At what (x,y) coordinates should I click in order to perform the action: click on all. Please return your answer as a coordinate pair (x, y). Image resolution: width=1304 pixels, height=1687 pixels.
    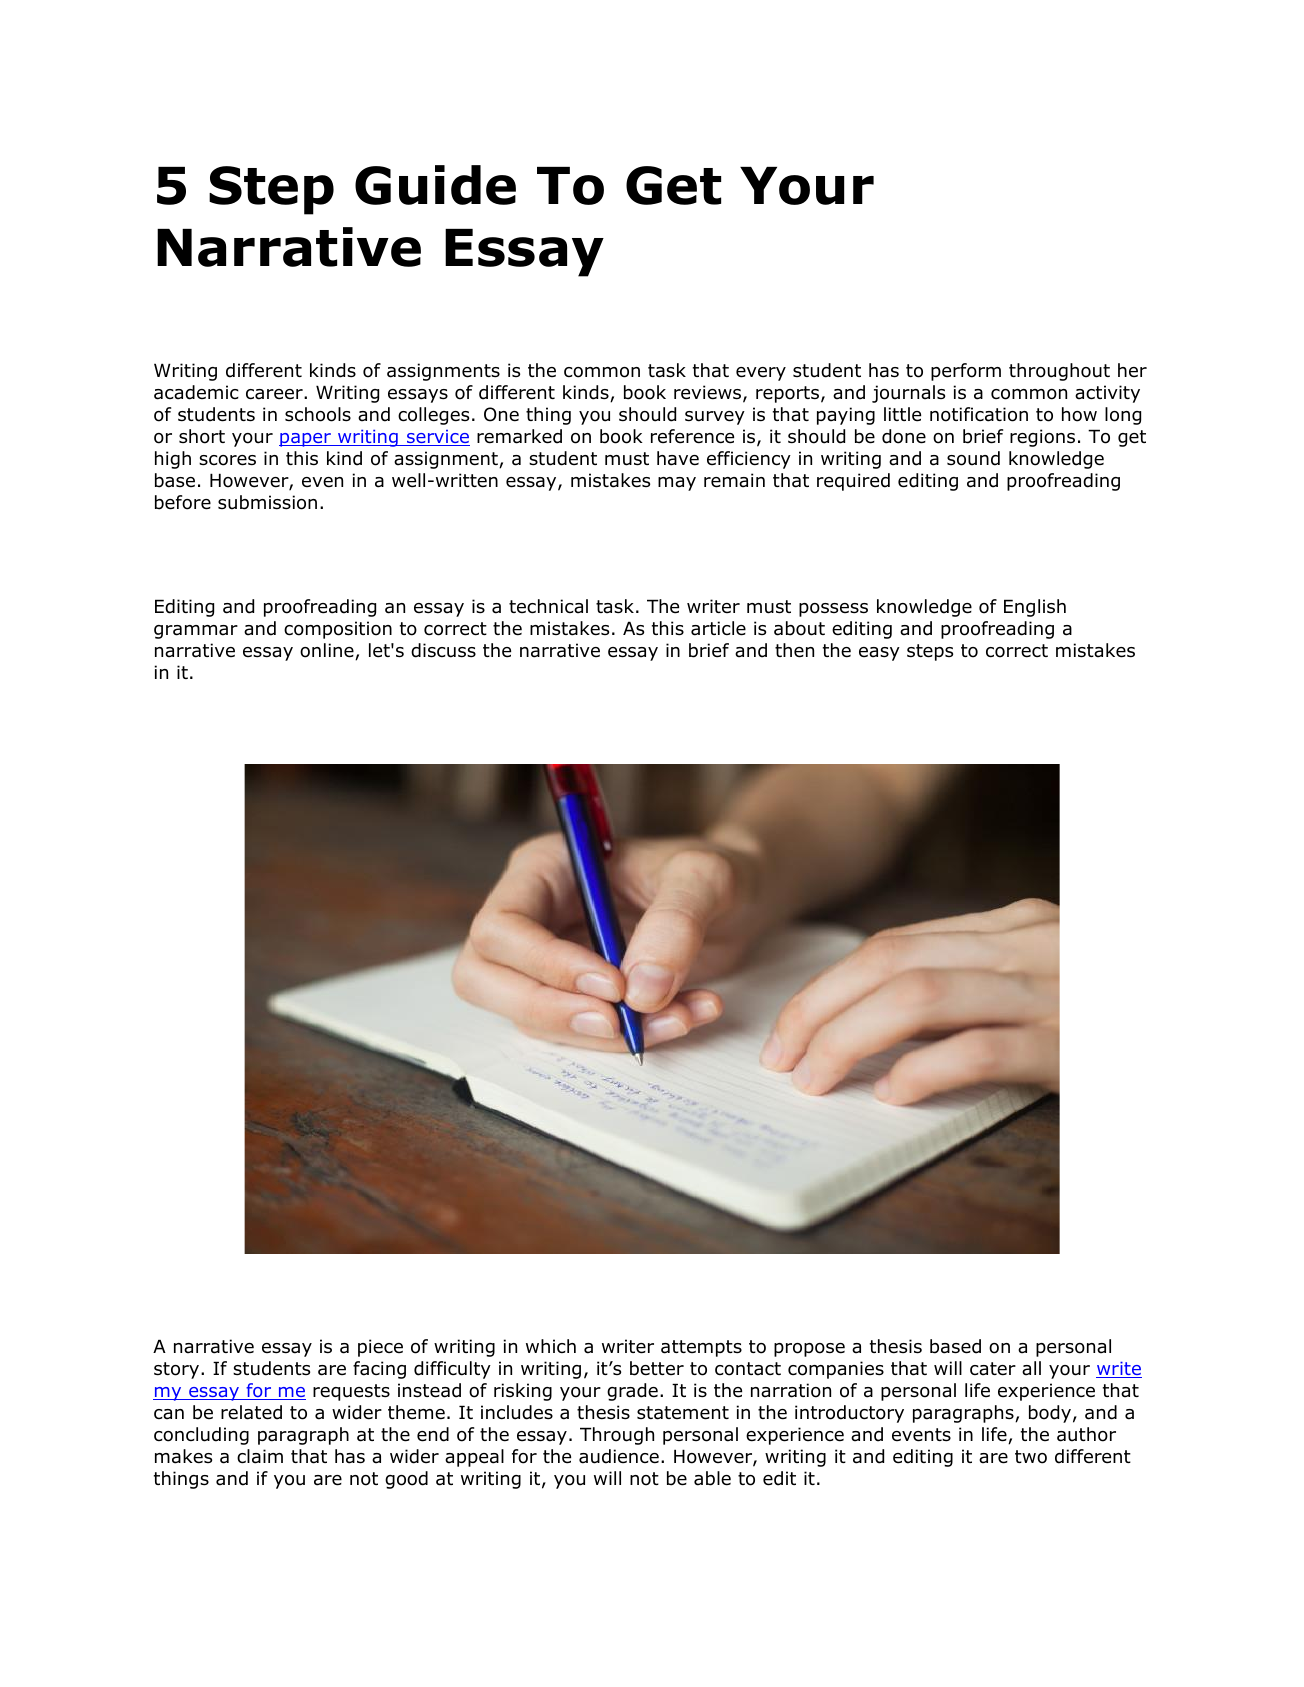
    Looking at the image, I should click on (1031, 1368).
